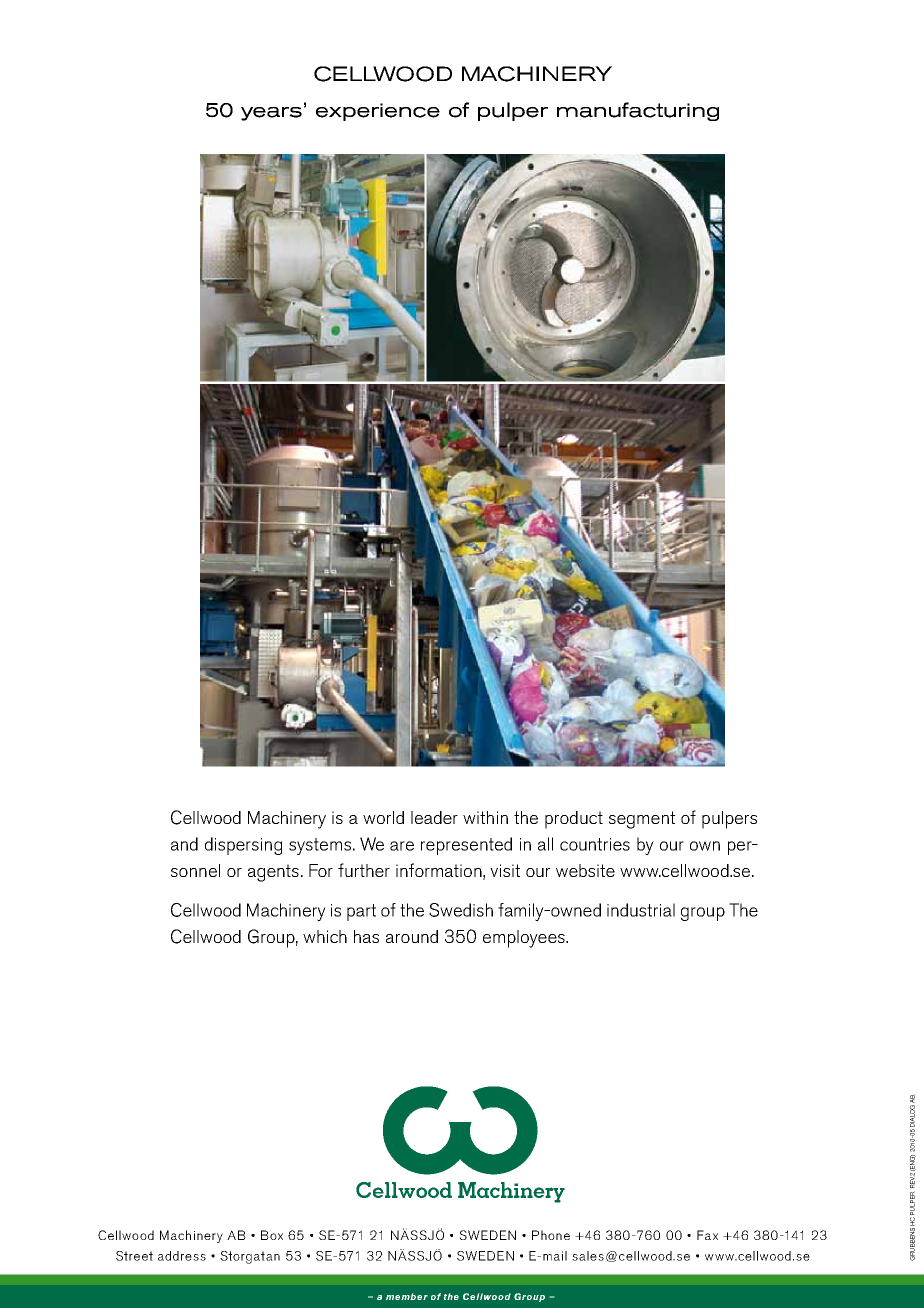 Image resolution: width=924 pixels, height=1308 pixels. I want to click on experience, so click(378, 112).
